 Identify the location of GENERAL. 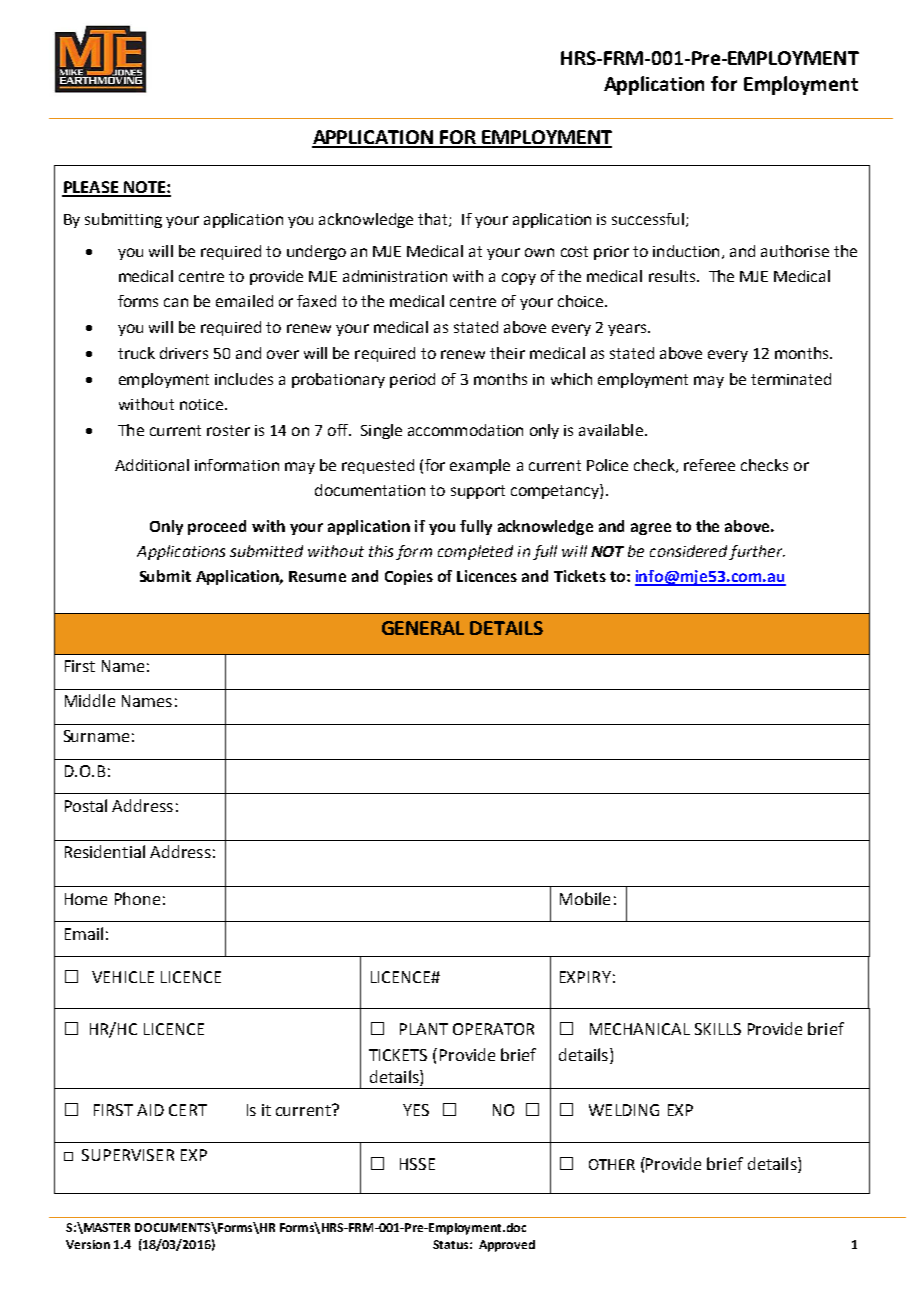
(423, 628).
